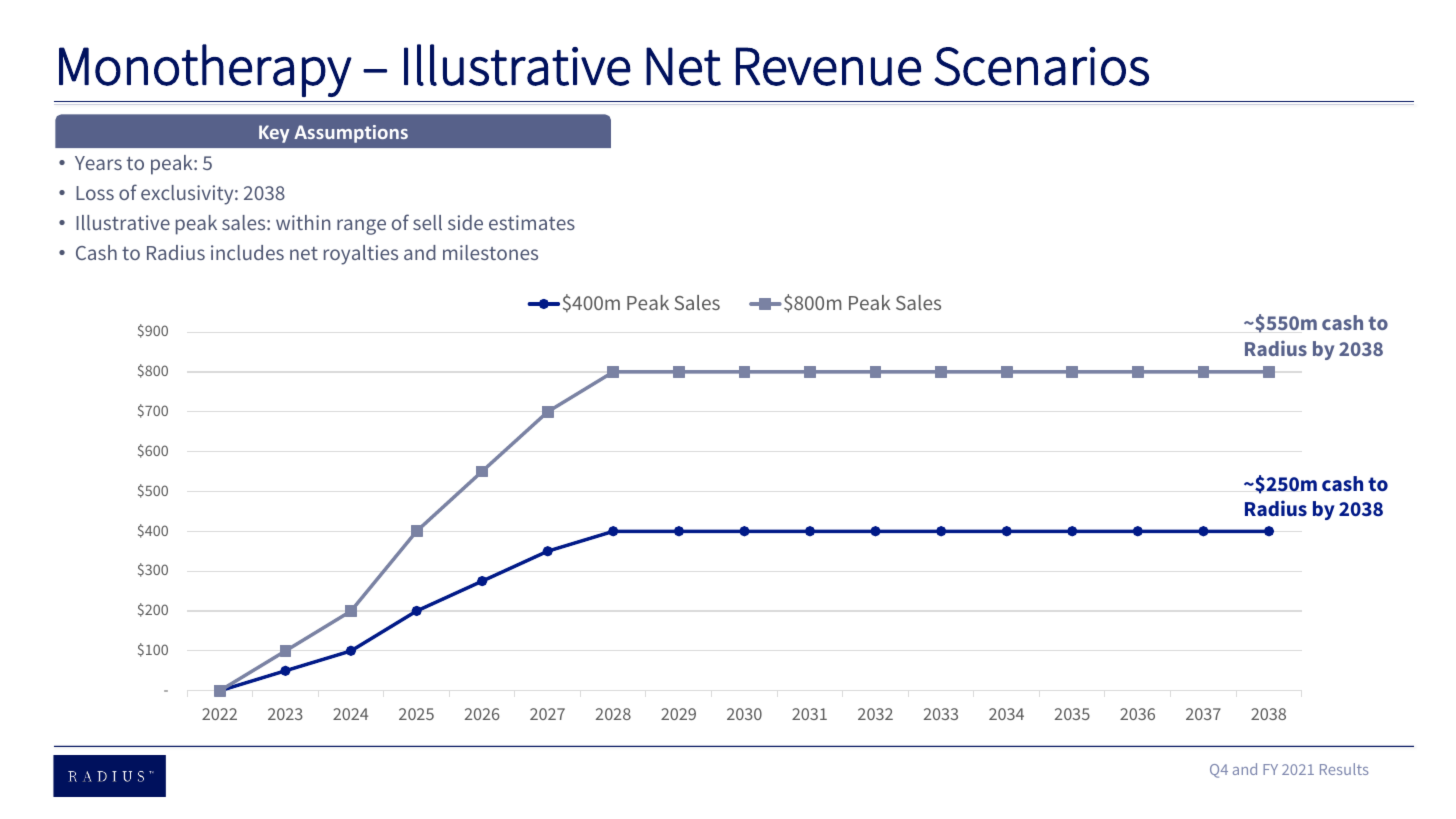  Describe the element at coordinates (274, 134) in the screenshot. I see `Key` at that location.
